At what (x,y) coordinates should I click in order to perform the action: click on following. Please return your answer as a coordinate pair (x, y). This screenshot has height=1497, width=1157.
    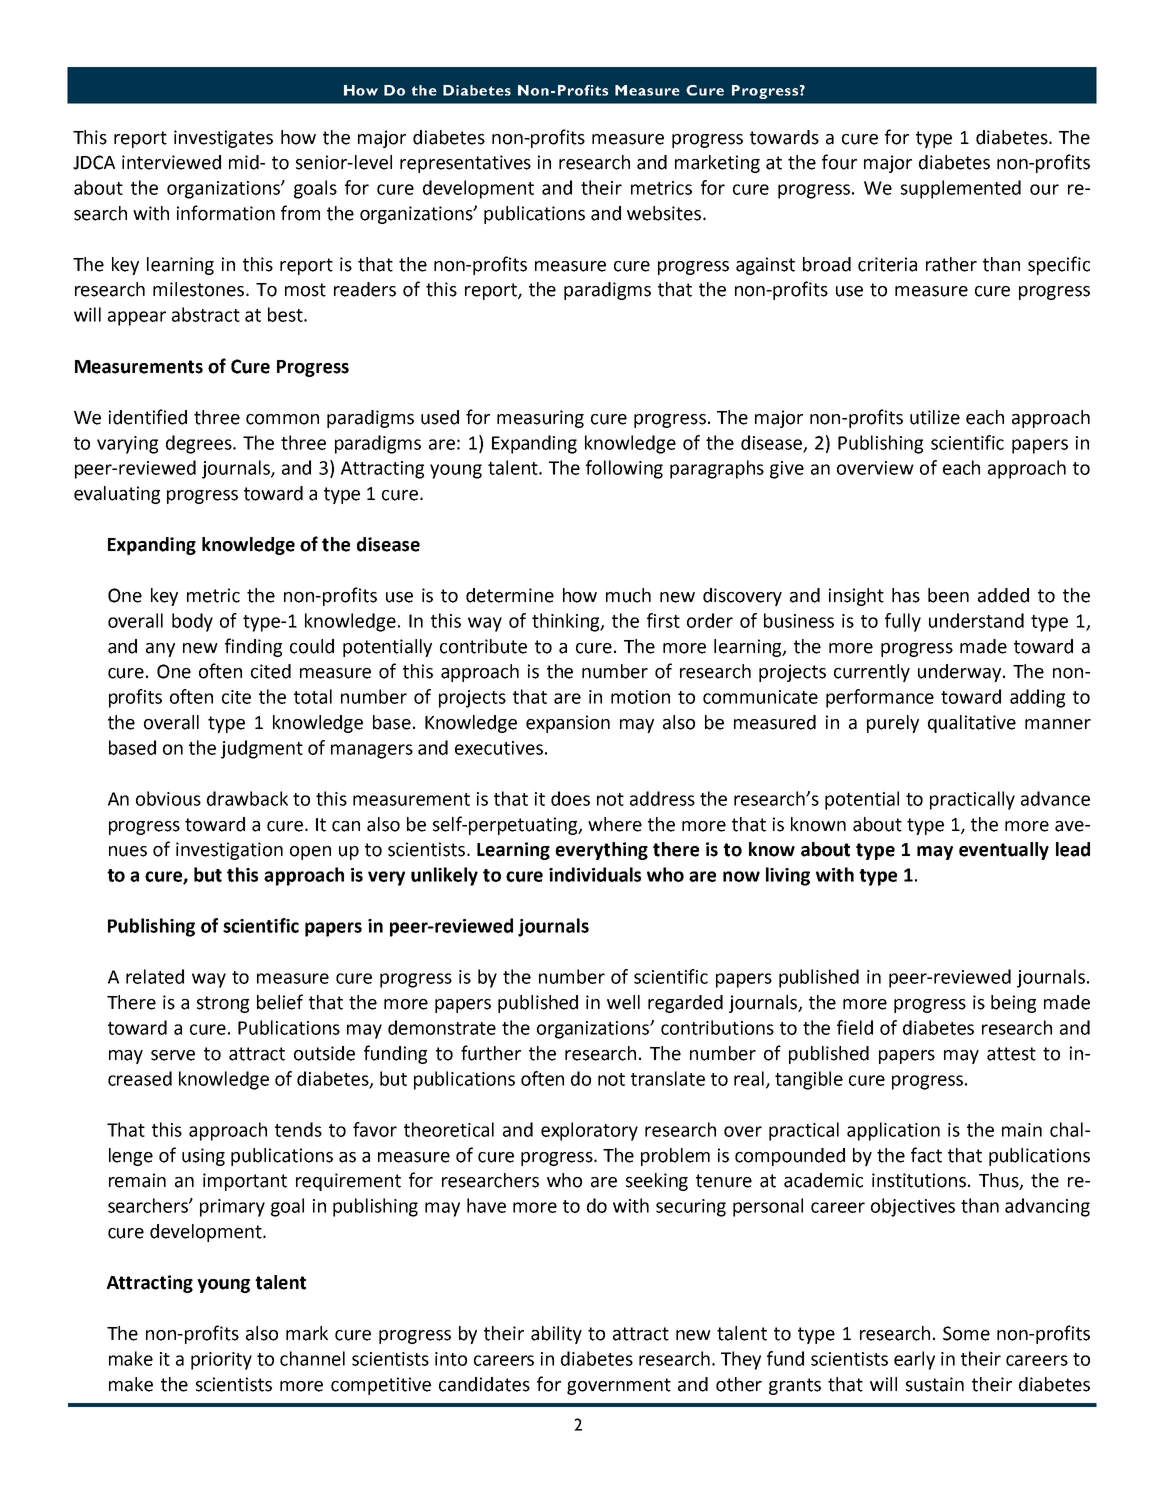
    Looking at the image, I should click on (624, 469).
